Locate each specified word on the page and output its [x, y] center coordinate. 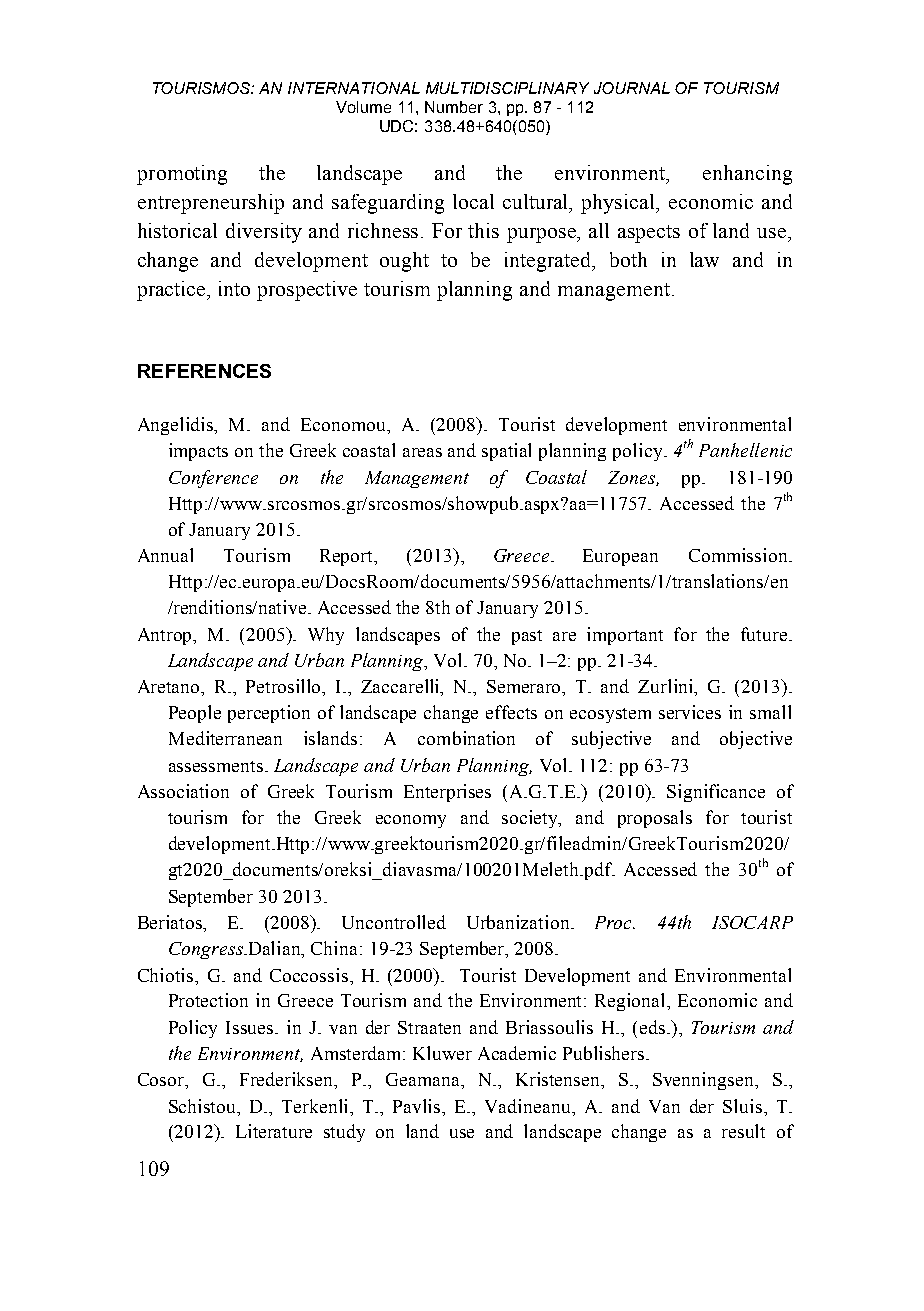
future [765, 634]
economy [411, 821]
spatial [506, 452]
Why [326, 636]
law [704, 259]
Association [183, 791]
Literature [274, 1131]
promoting [182, 175]
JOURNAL [632, 88]
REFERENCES [204, 371]
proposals [655, 819]
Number [454, 107]
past [527, 637]
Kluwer [442, 1053]
